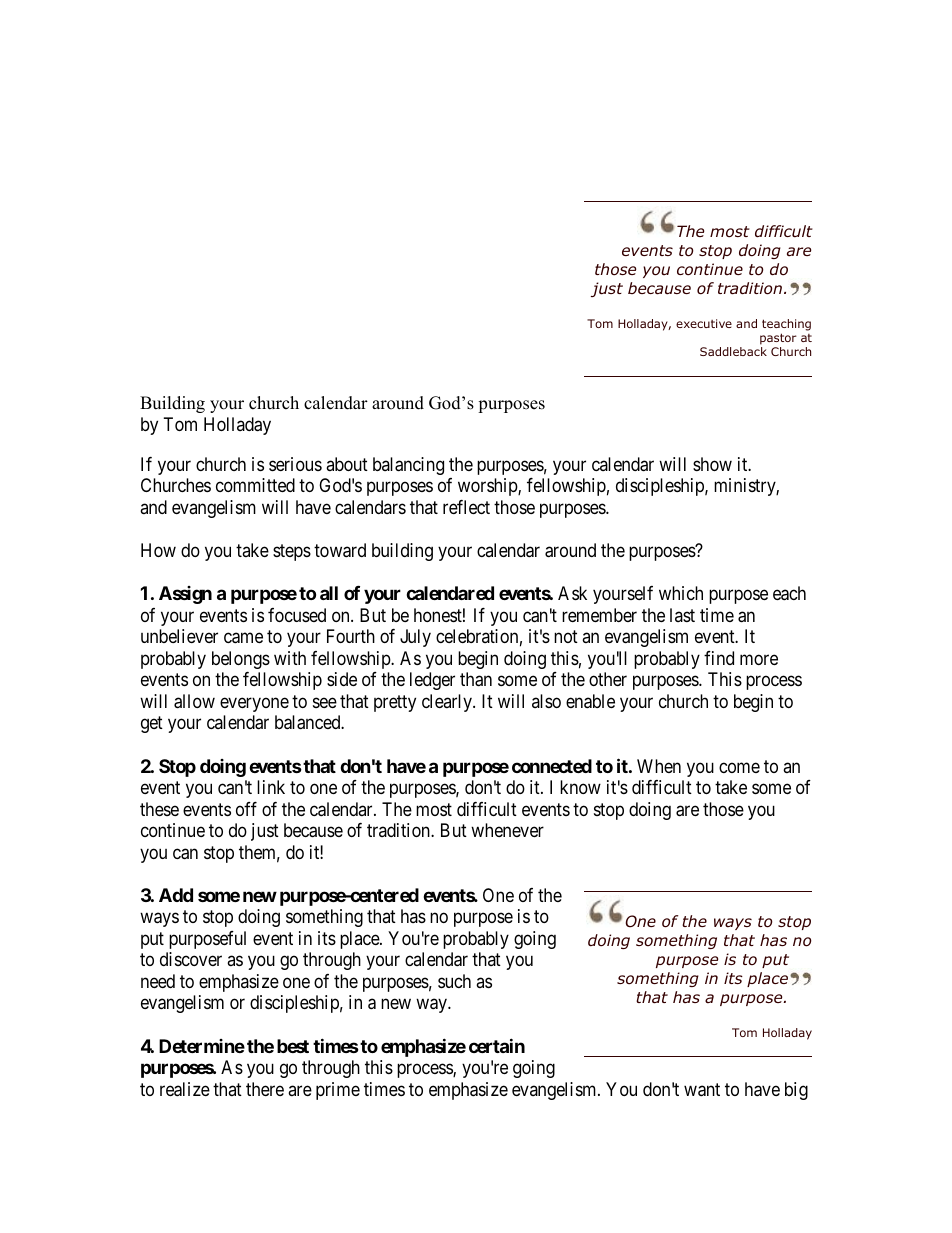 The height and width of the screenshot is (1233, 952). What do you see at coordinates (254, 704) in the screenshot?
I see `everyone` at bounding box center [254, 704].
